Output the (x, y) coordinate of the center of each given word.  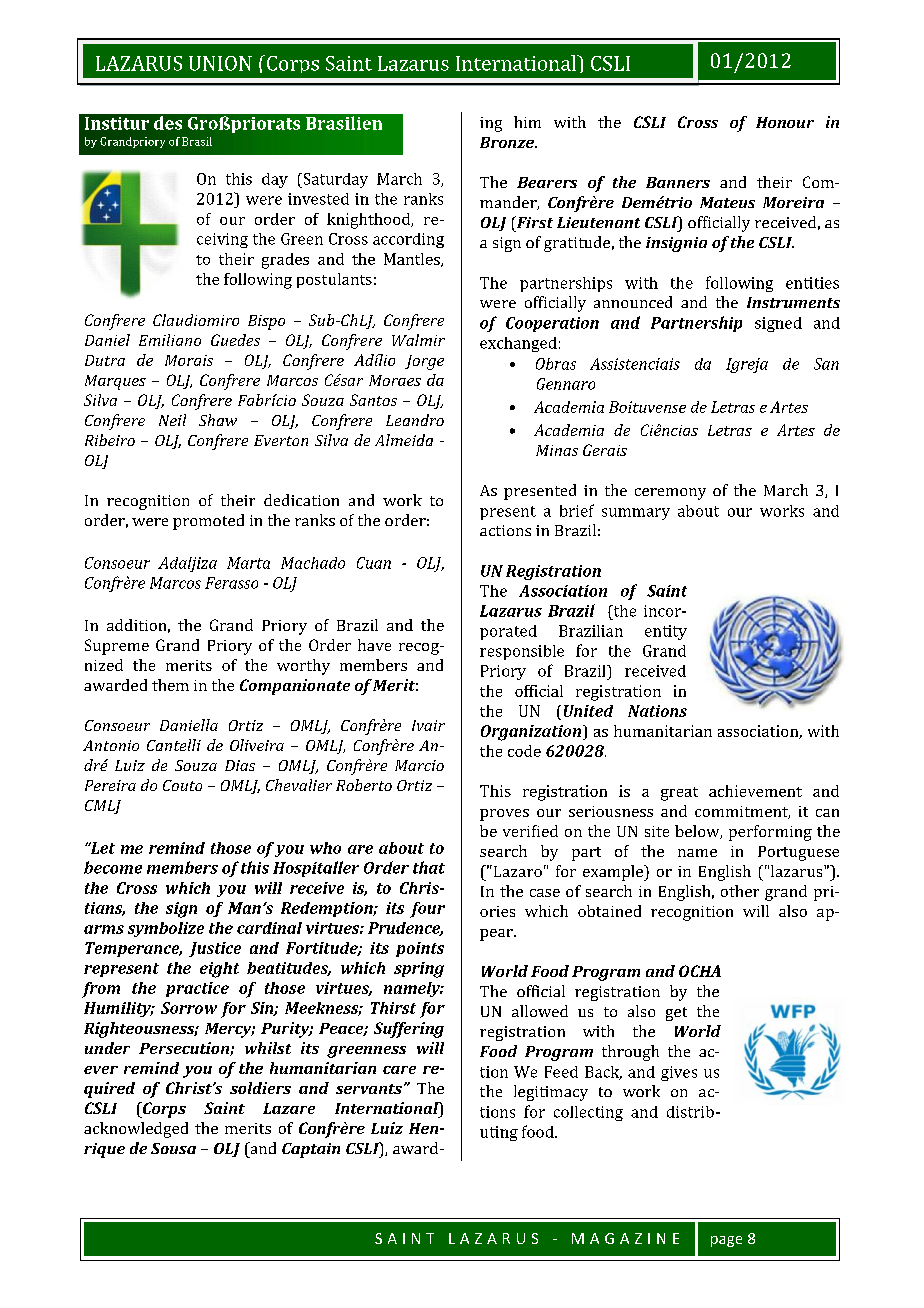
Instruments (793, 302)
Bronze (508, 142)
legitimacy (551, 1093)
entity (666, 632)
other (740, 891)
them (170, 685)
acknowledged (136, 1130)
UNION (220, 63)
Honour (785, 122)
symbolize (166, 929)
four (427, 910)
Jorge (424, 362)
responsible (522, 652)
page (726, 1241)
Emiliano (170, 340)
